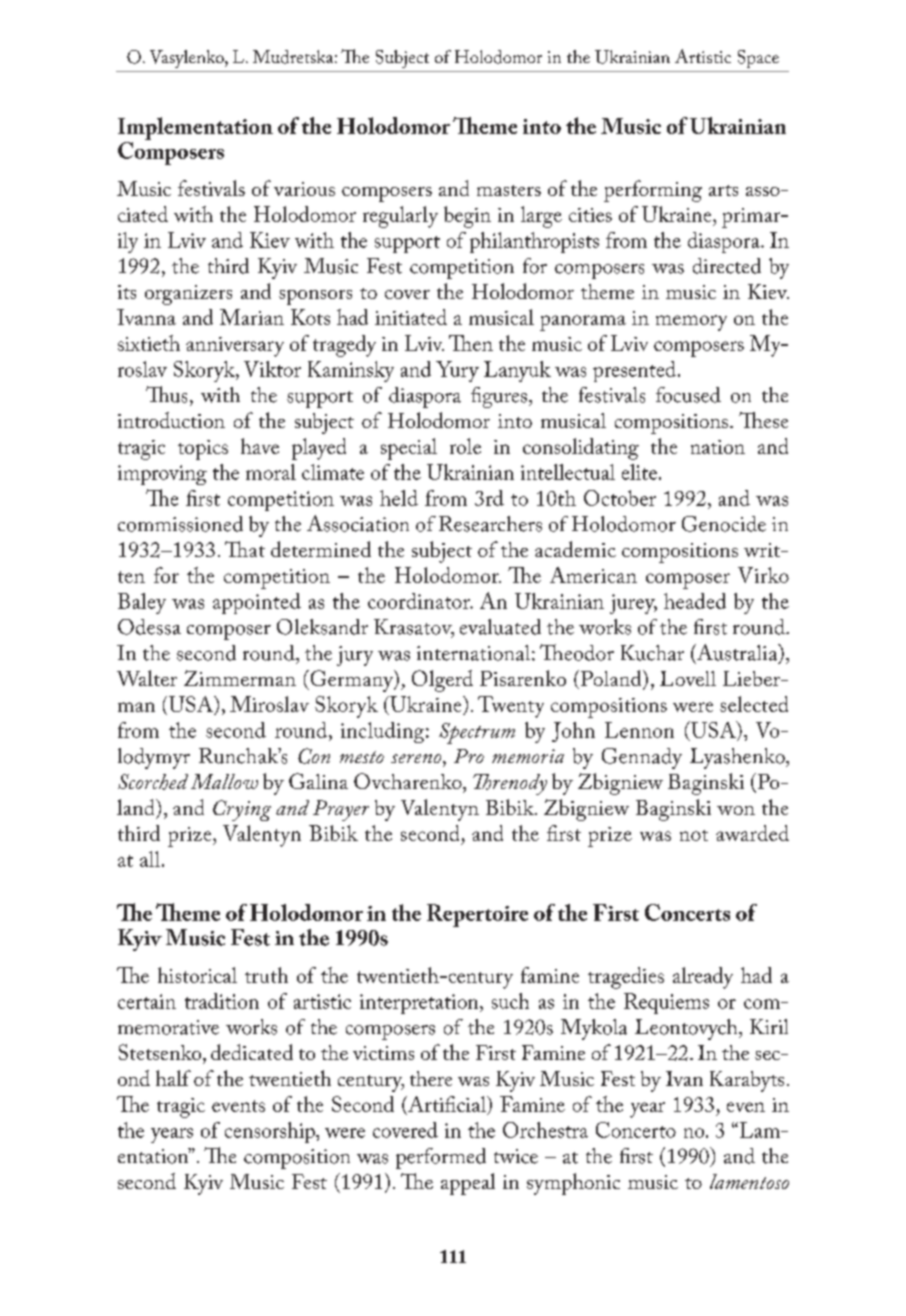  What do you see at coordinates (149, 627) in the page?
I see `Odessa` at bounding box center [149, 627].
